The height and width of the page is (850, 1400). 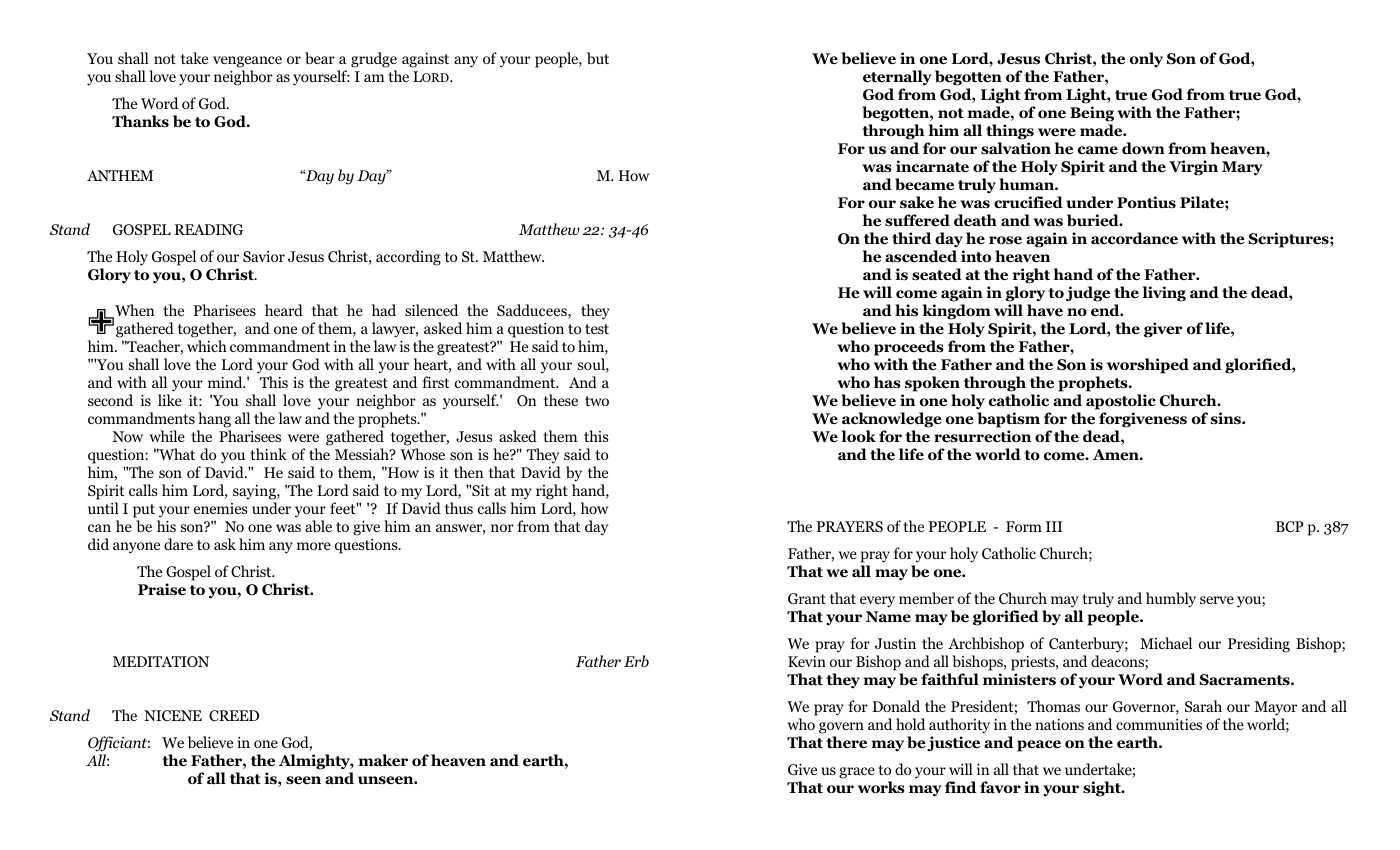 I want to click on Grant, so click(x=807, y=599).
